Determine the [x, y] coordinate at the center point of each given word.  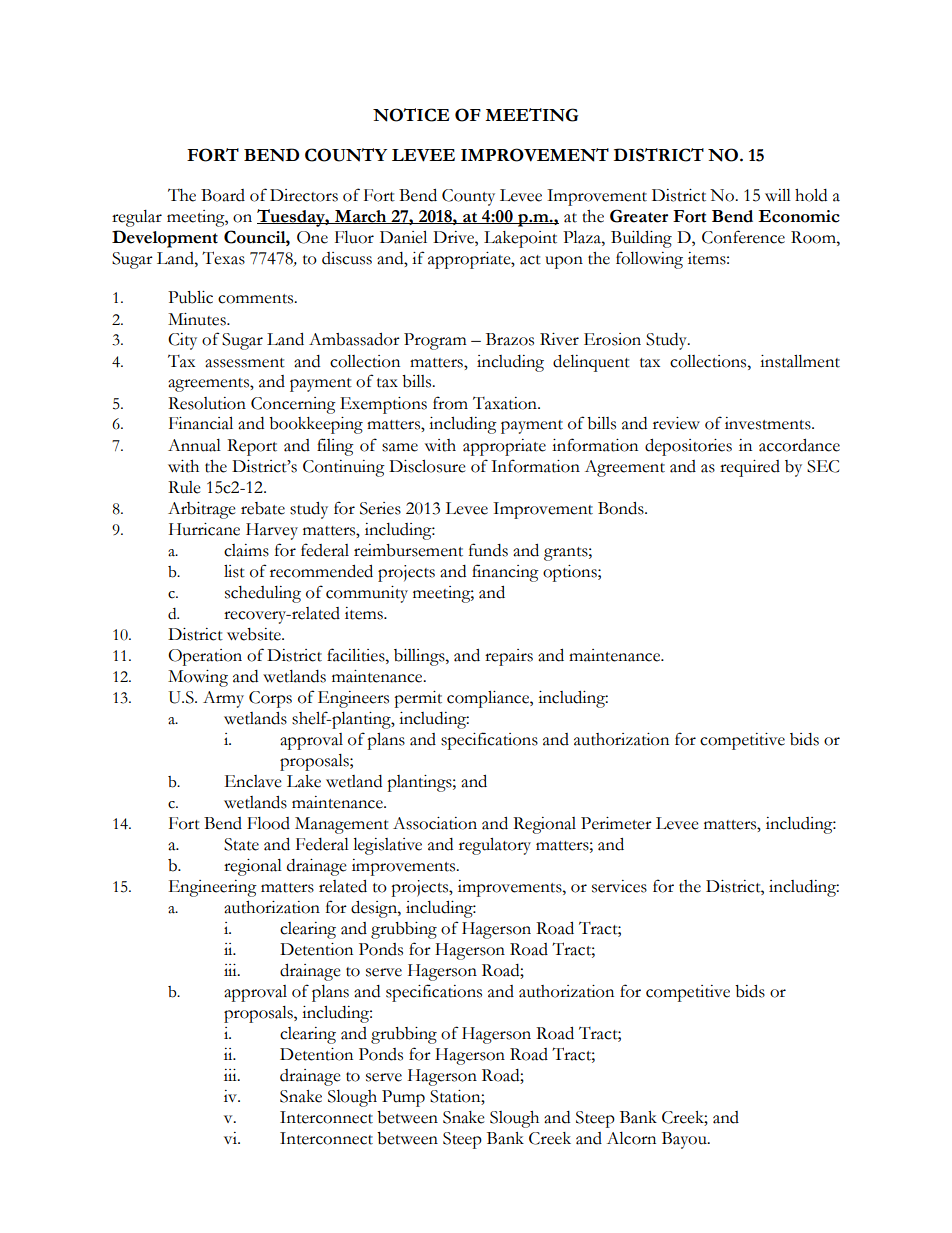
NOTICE [411, 115]
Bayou [685, 1140]
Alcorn [631, 1138]
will [778, 195]
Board [223, 195]
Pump [403, 1098]
